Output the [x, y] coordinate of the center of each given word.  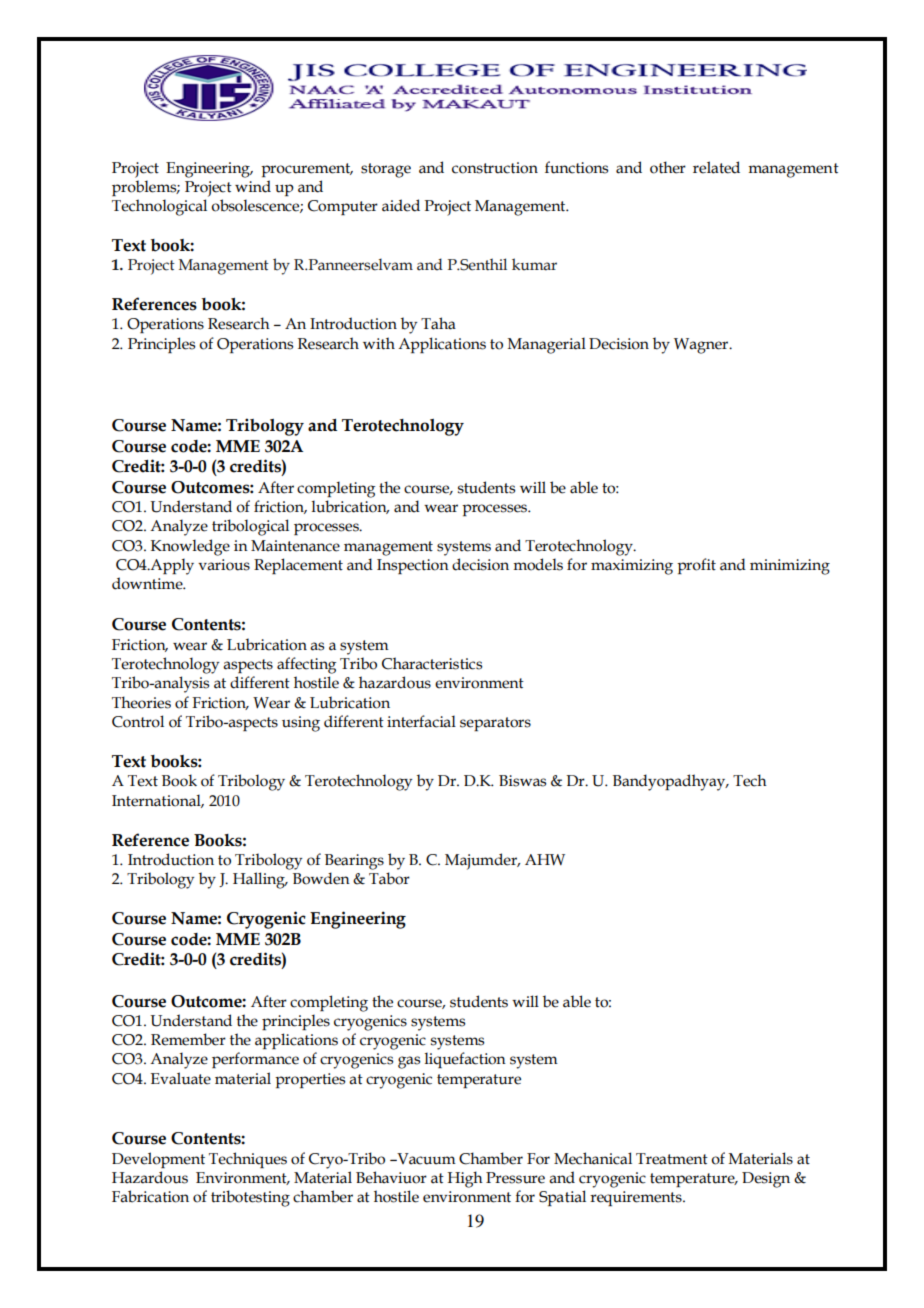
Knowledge [190, 547]
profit [696, 566]
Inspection [413, 566]
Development [158, 1160]
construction [495, 168]
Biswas [522, 781]
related [716, 167]
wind [253, 186]
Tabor [389, 878]
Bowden [321, 878]
